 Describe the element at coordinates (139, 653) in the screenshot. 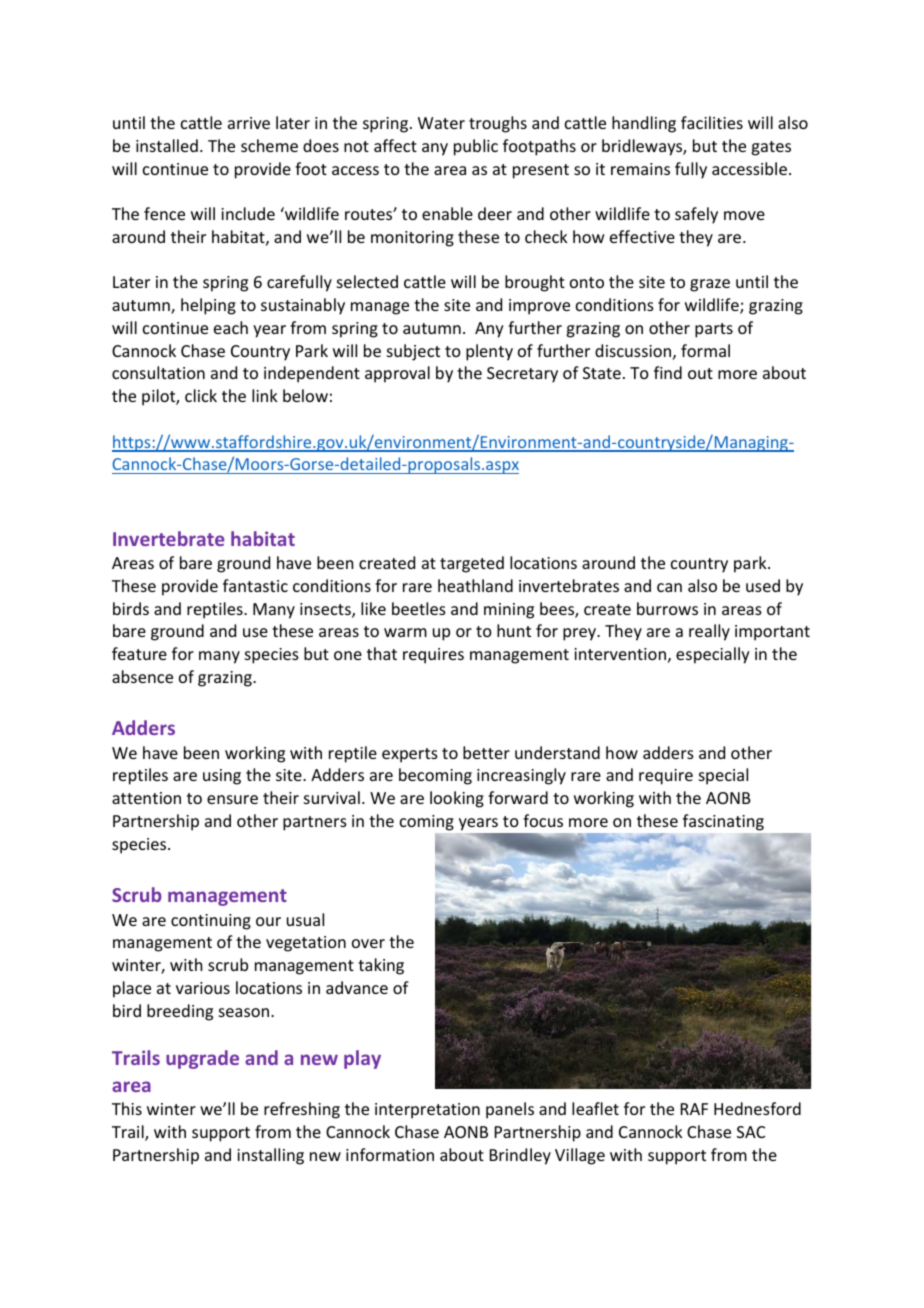

I see `feature` at that location.
